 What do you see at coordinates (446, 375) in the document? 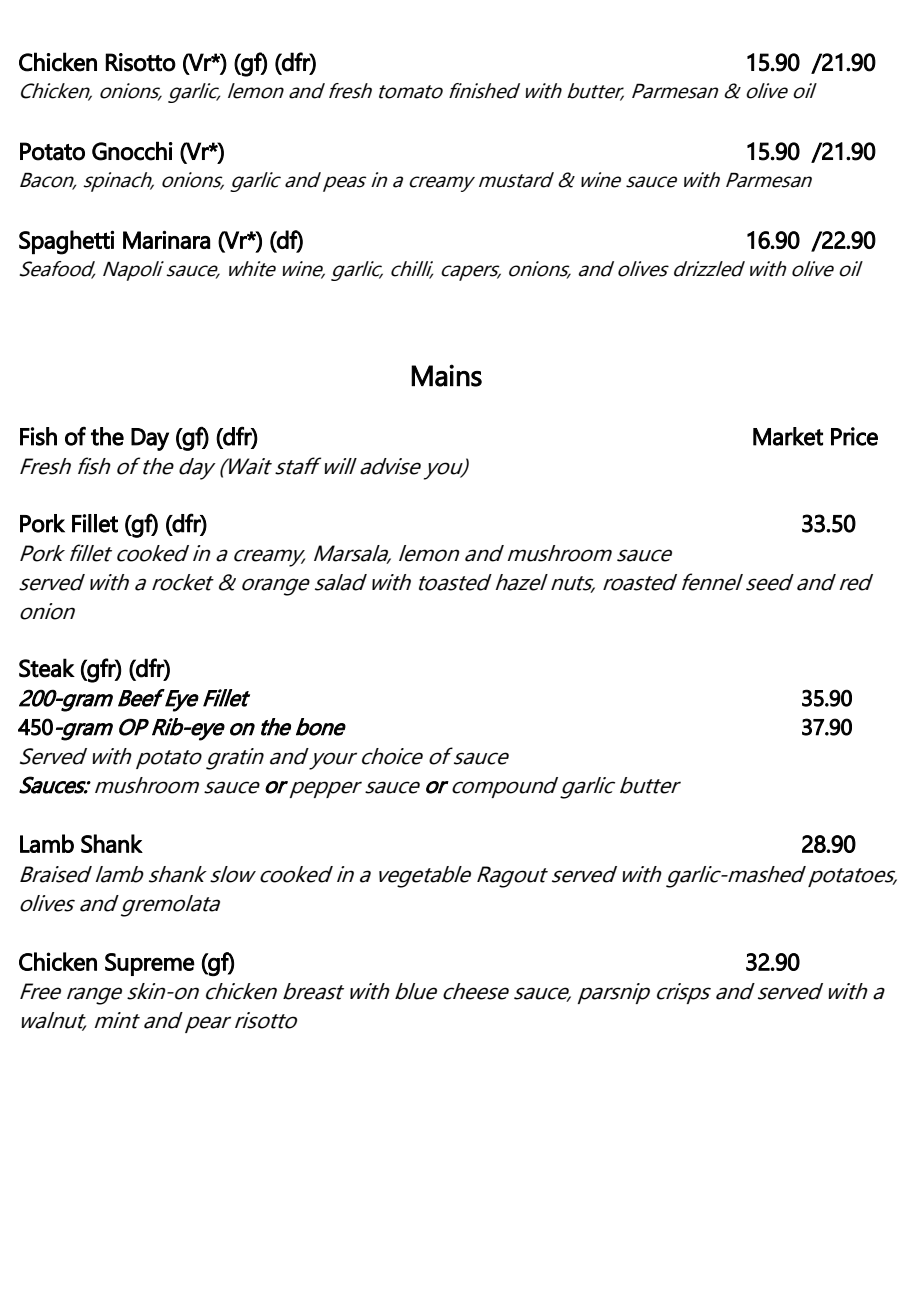
I see `Mains` at bounding box center [446, 375].
